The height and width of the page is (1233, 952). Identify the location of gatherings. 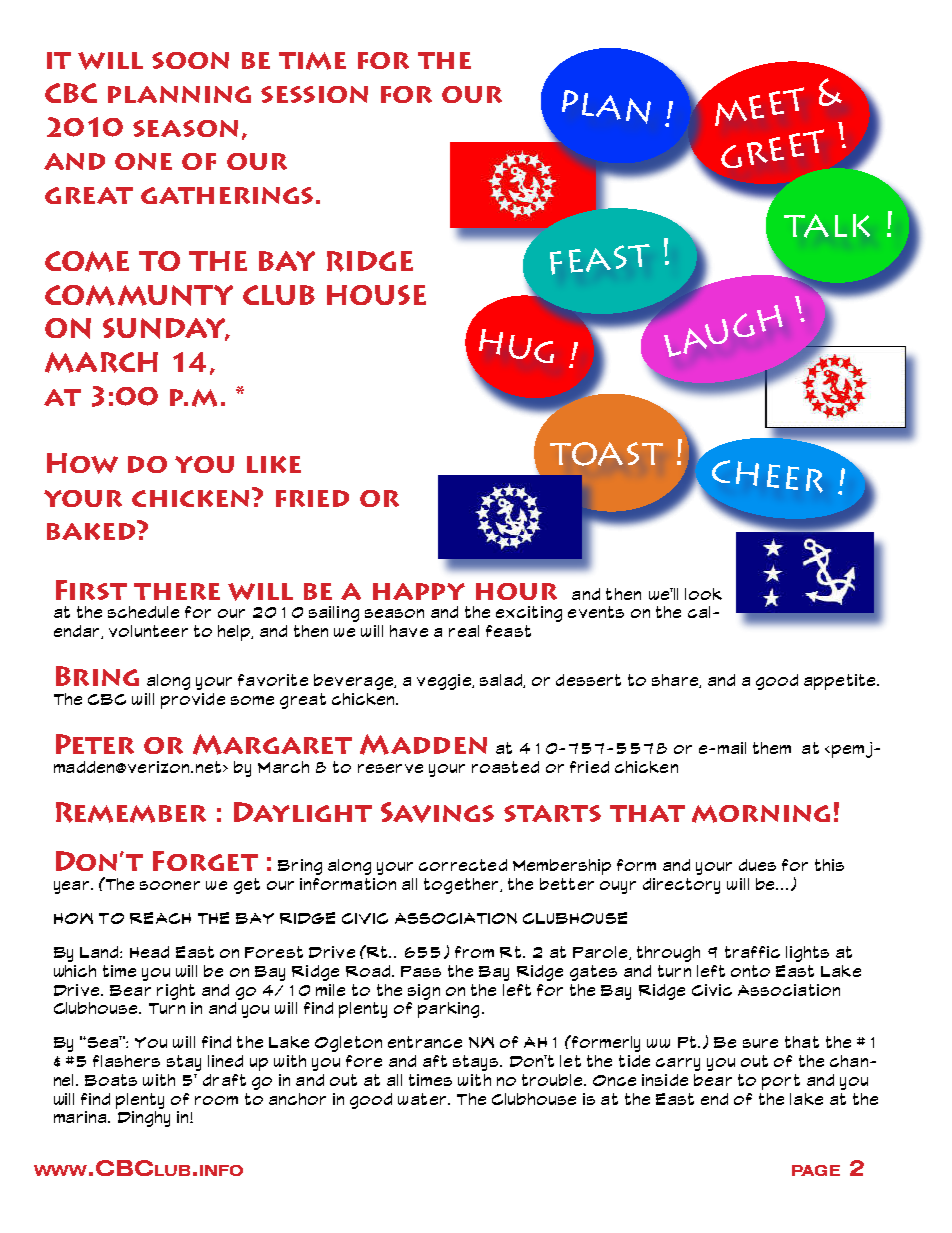
(227, 195).
